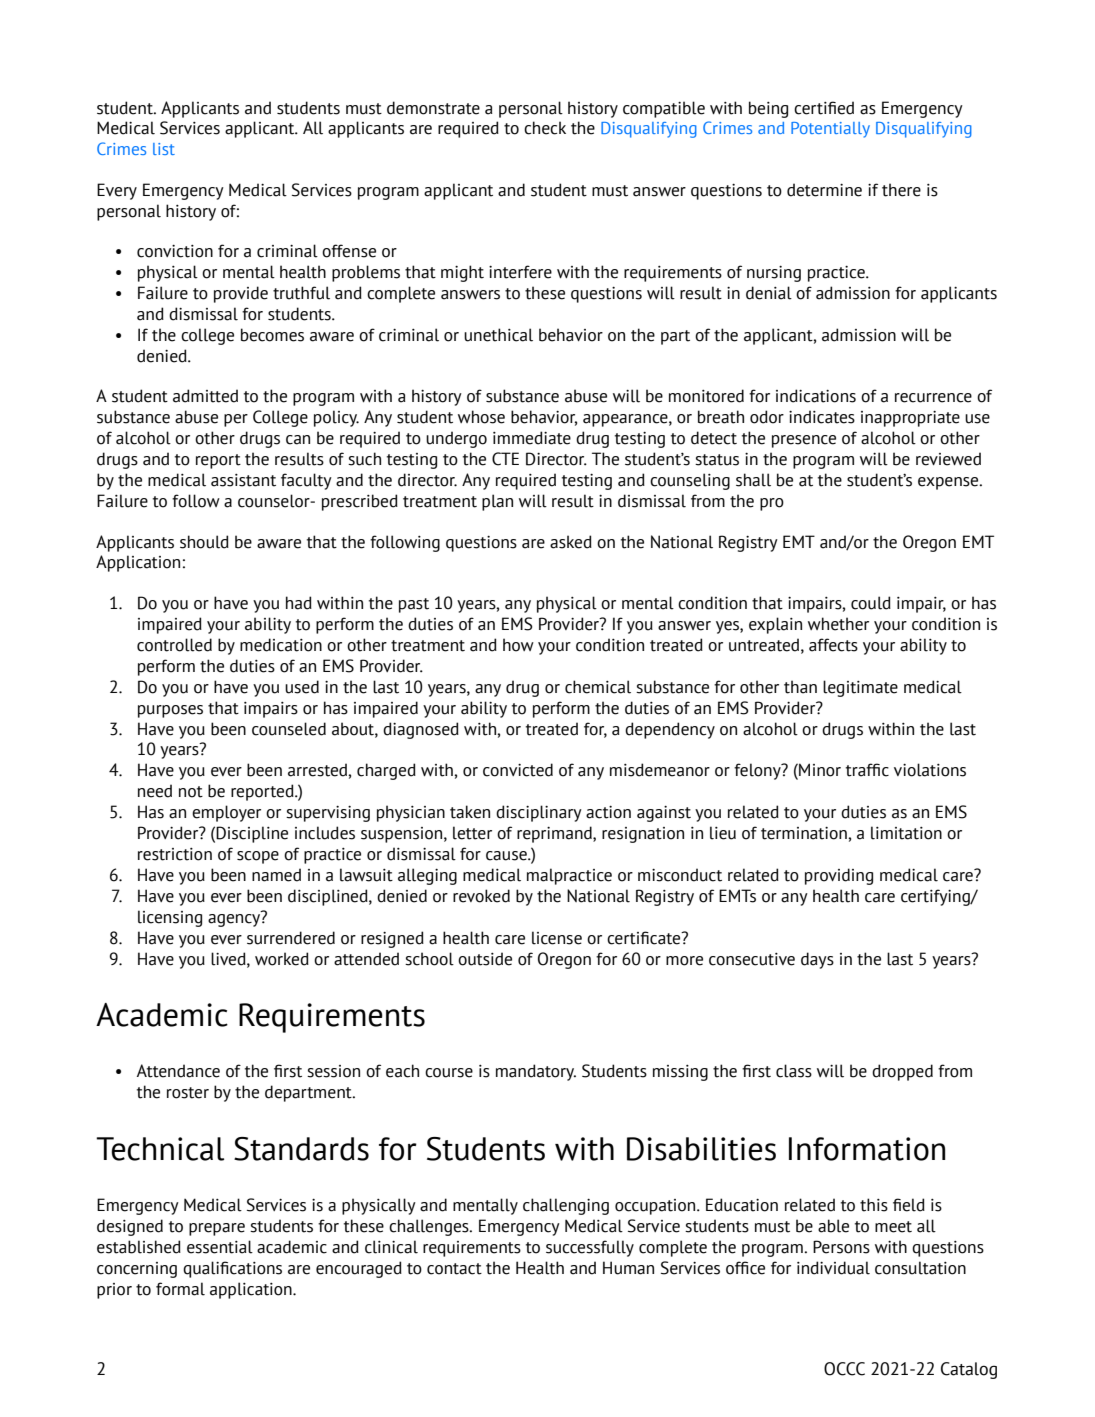  What do you see at coordinates (170, 711) in the document?
I see `purposes` at bounding box center [170, 711].
